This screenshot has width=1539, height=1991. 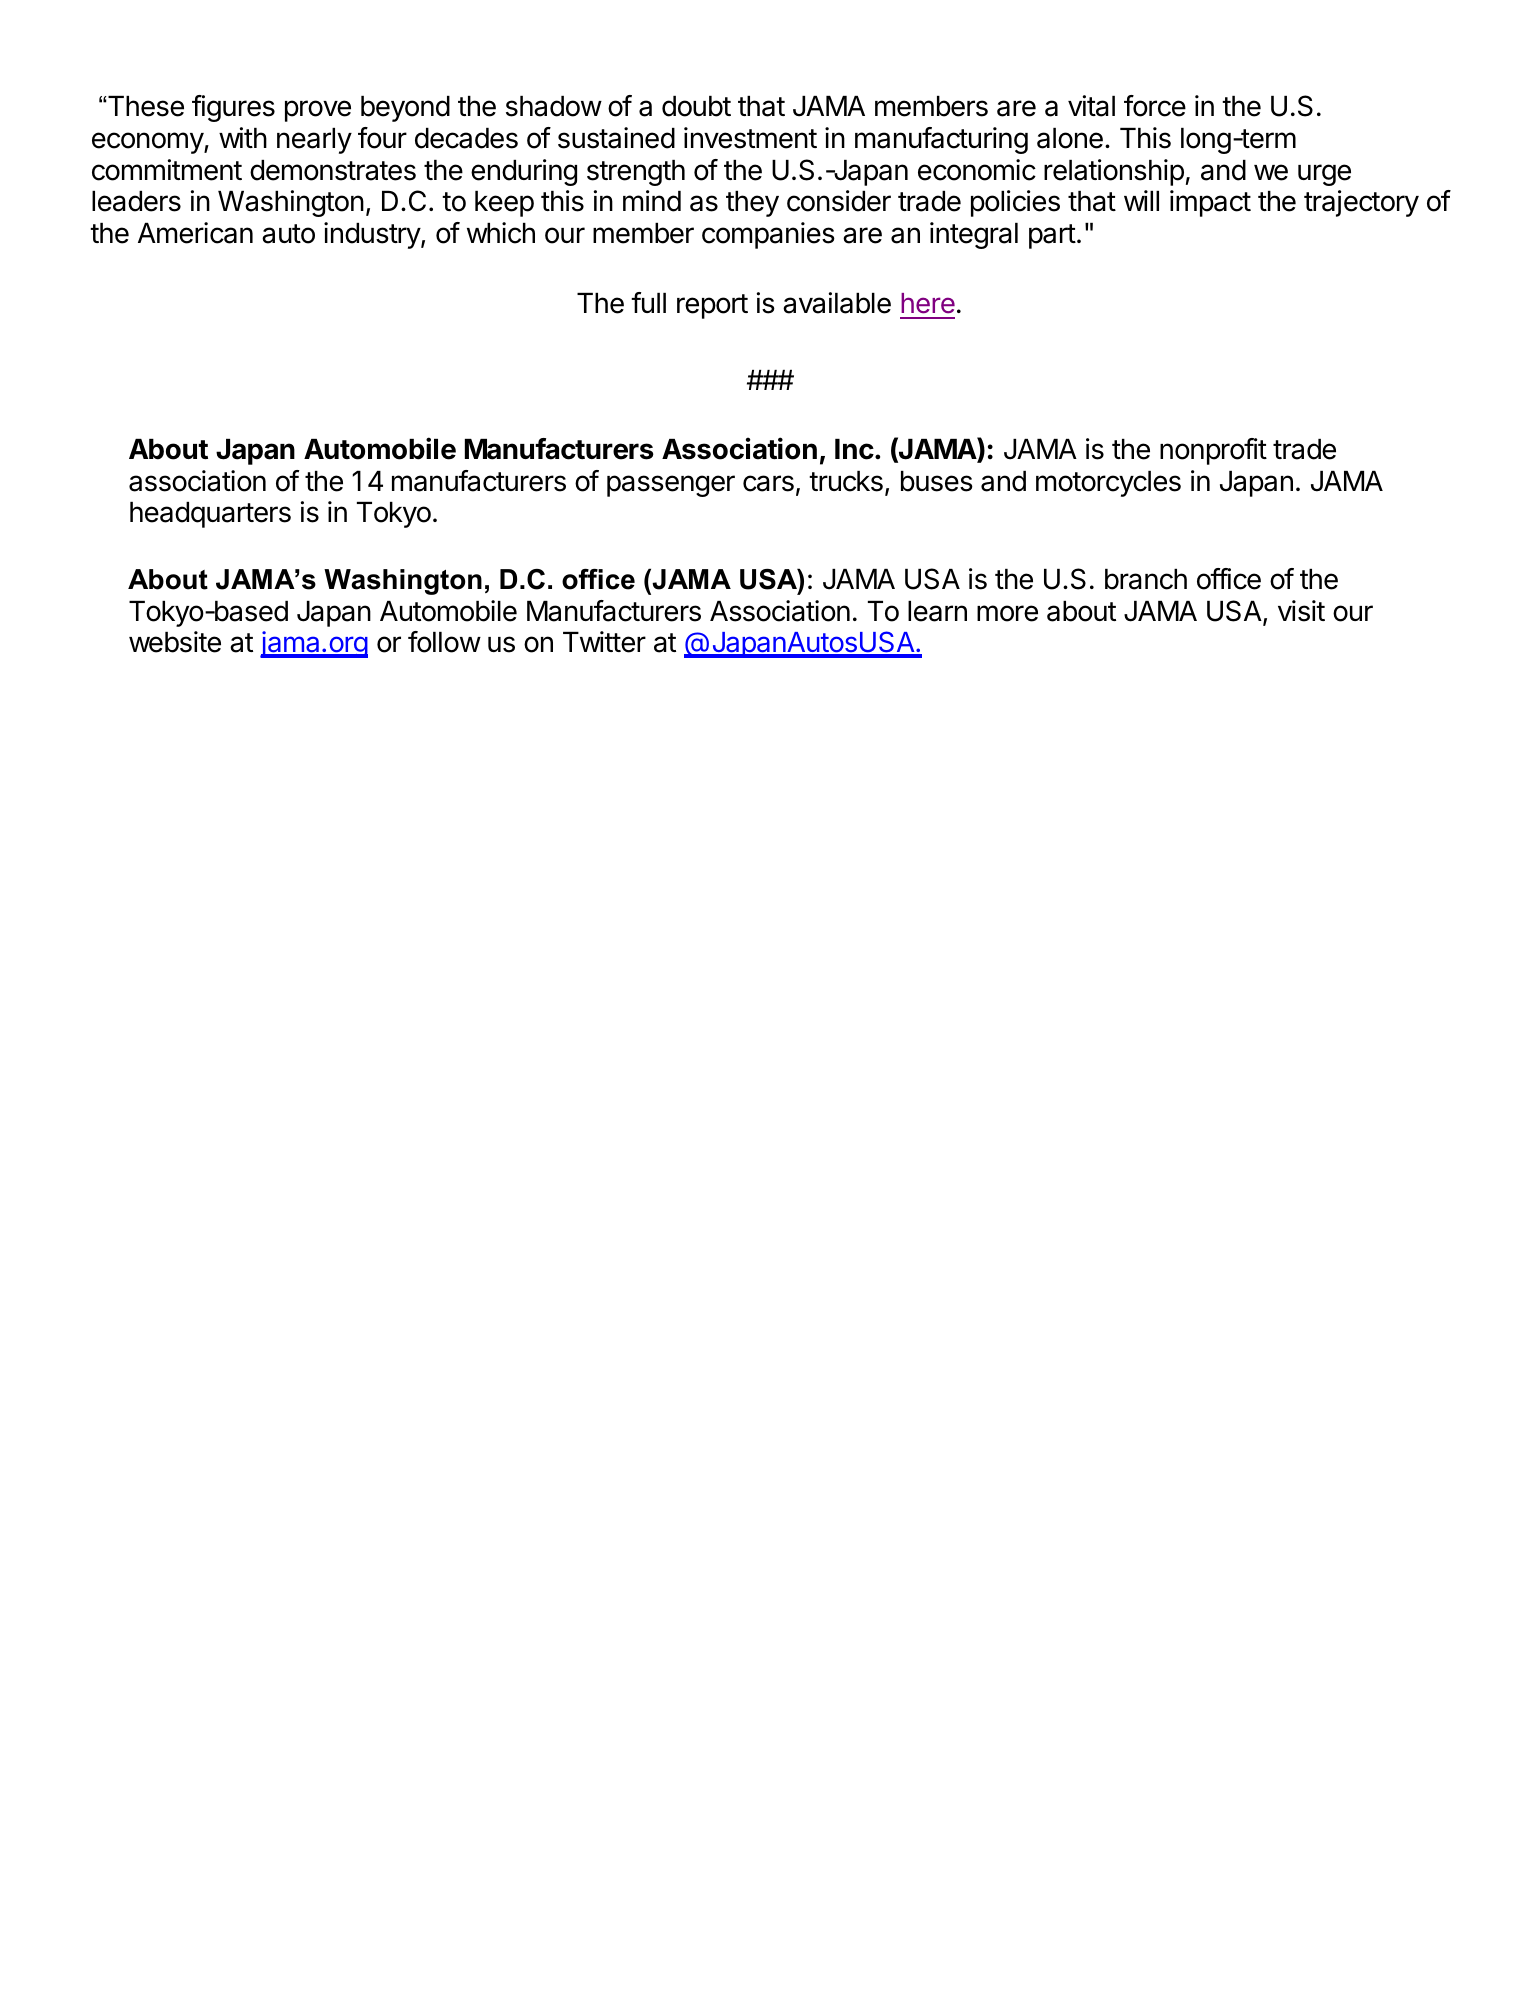 What do you see at coordinates (175, 642) in the screenshot?
I see `website` at bounding box center [175, 642].
